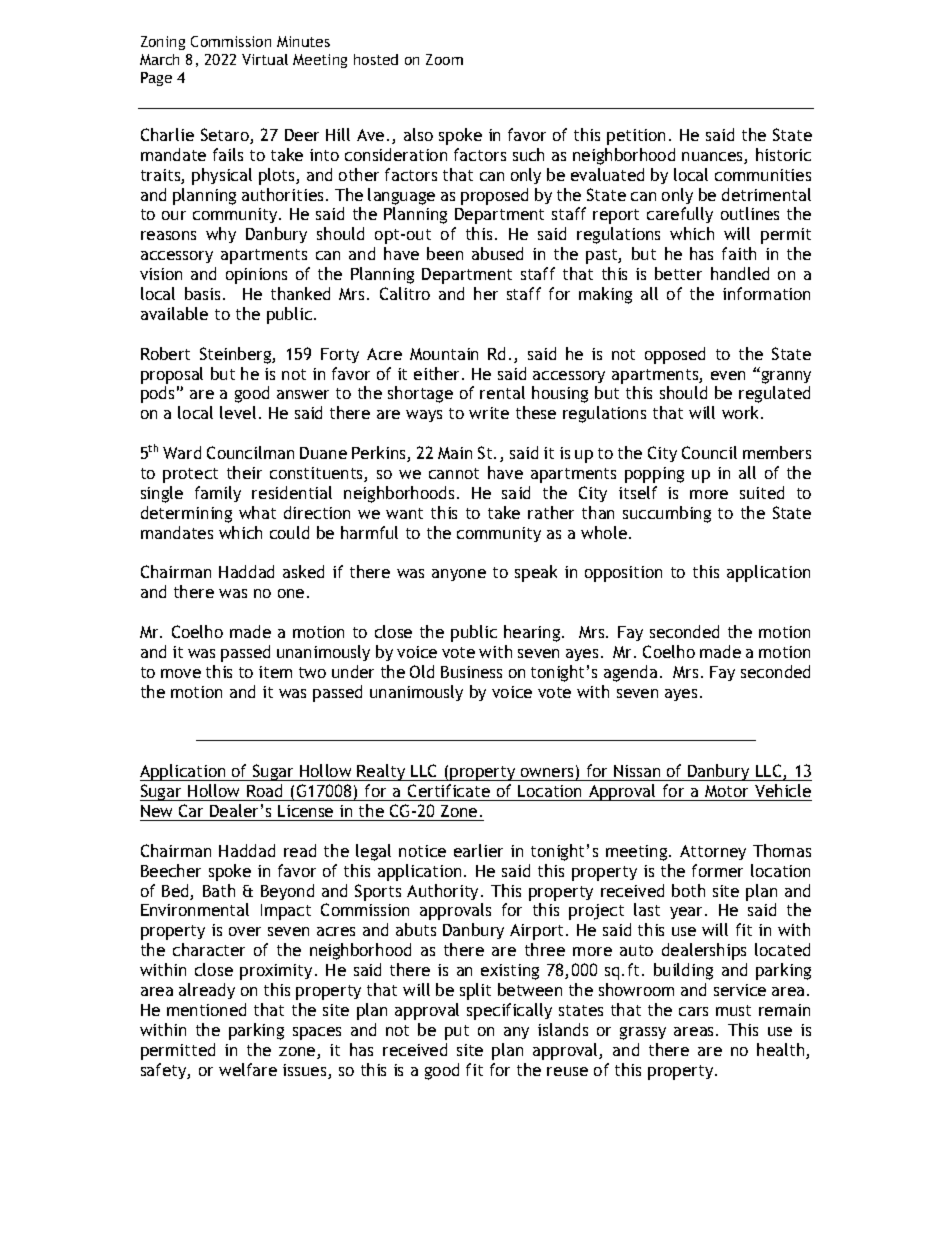  What do you see at coordinates (678, 273) in the page?
I see `better` at bounding box center [678, 273].
